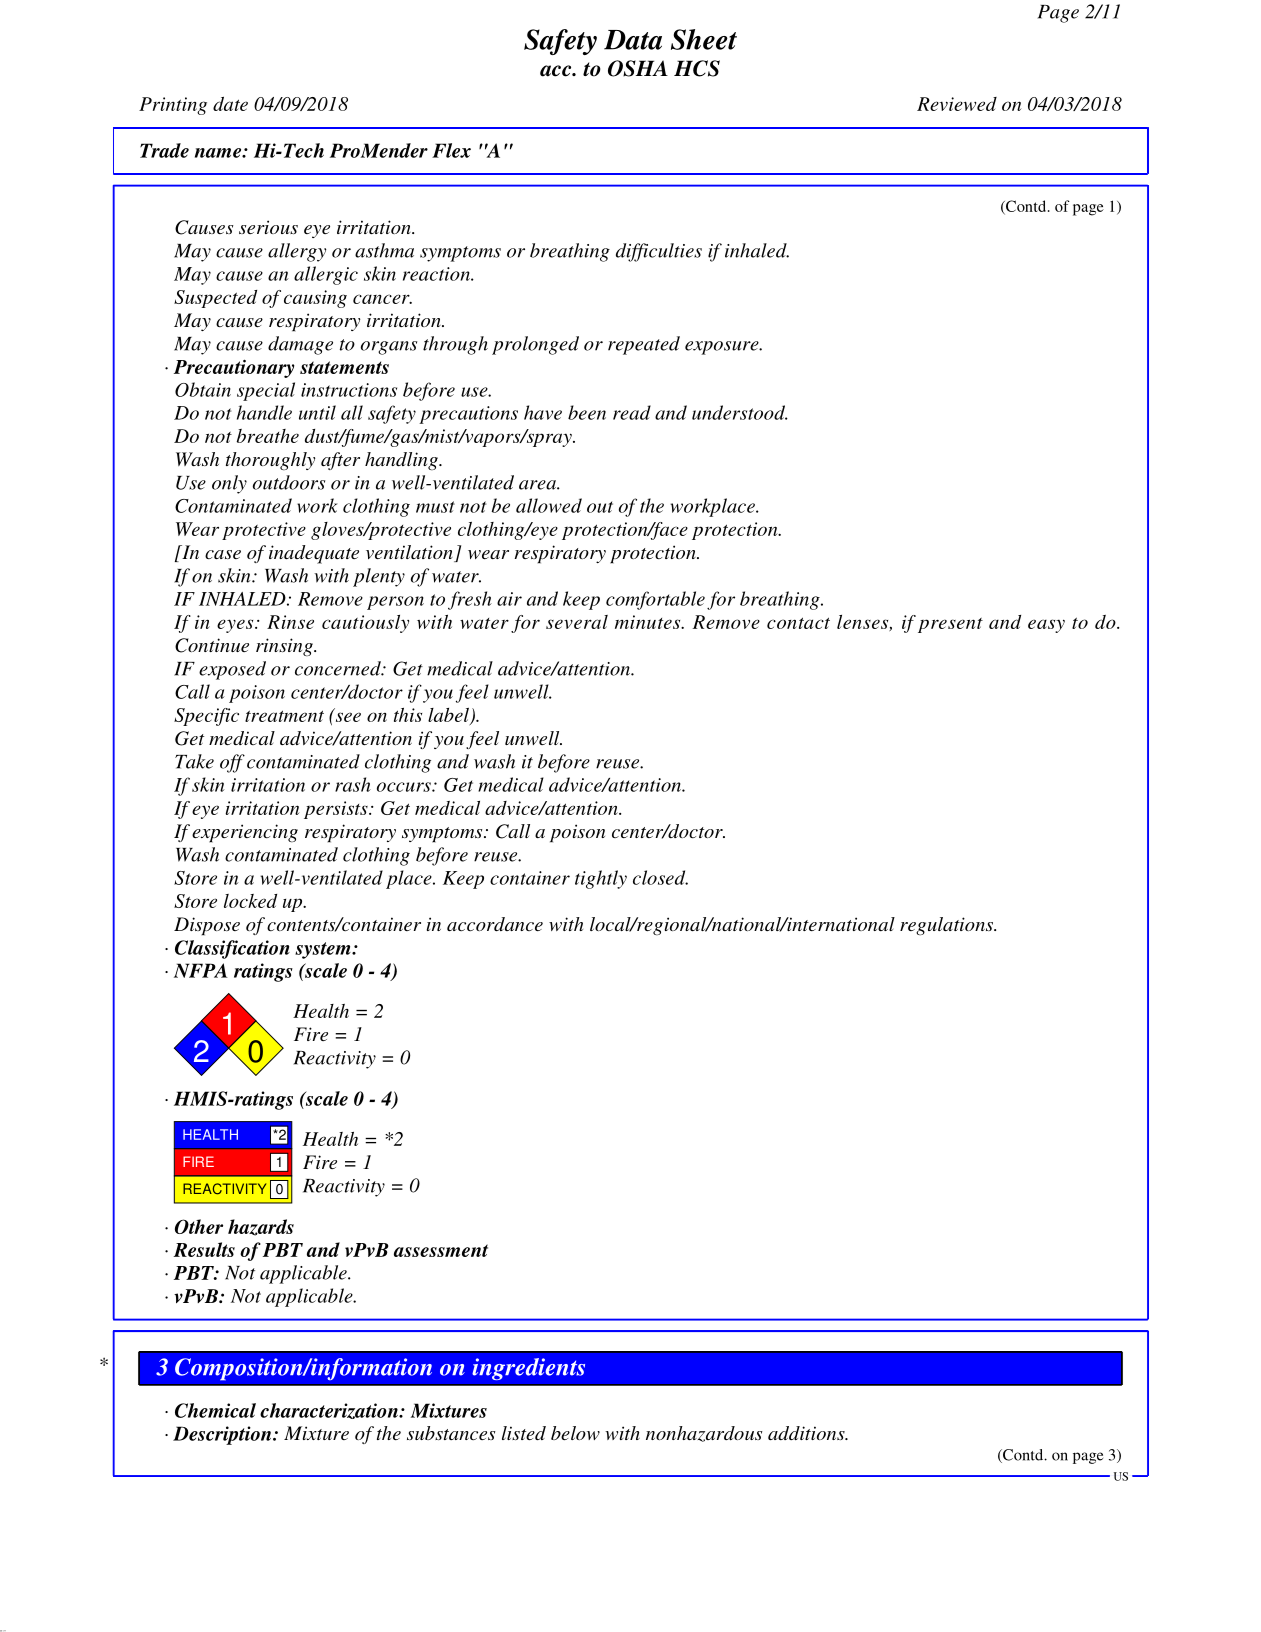 This screenshot has height=1632, width=1261. What do you see at coordinates (950, 625) in the screenshot?
I see `present` at bounding box center [950, 625].
